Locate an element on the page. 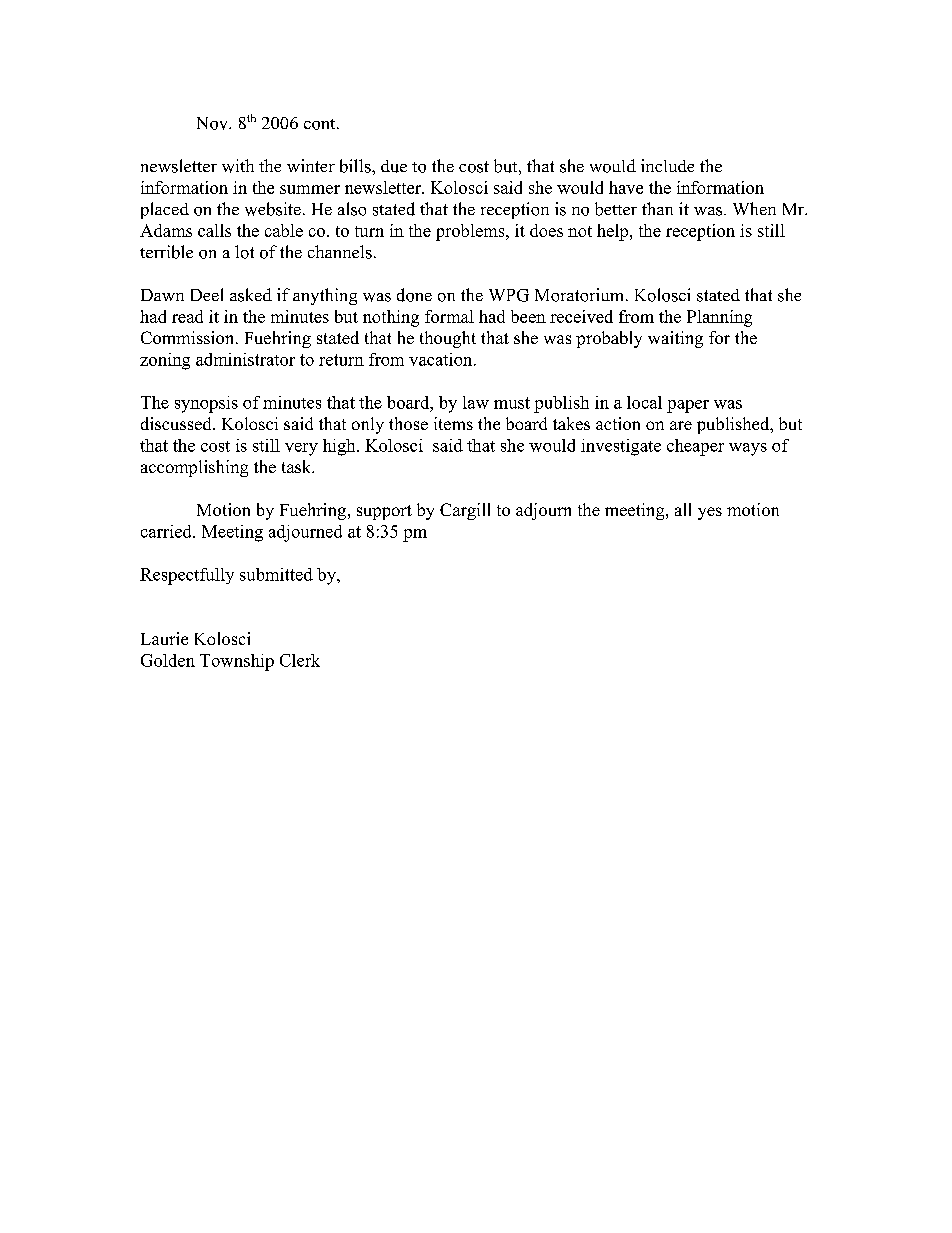  Cargill is located at coordinates (465, 511).
